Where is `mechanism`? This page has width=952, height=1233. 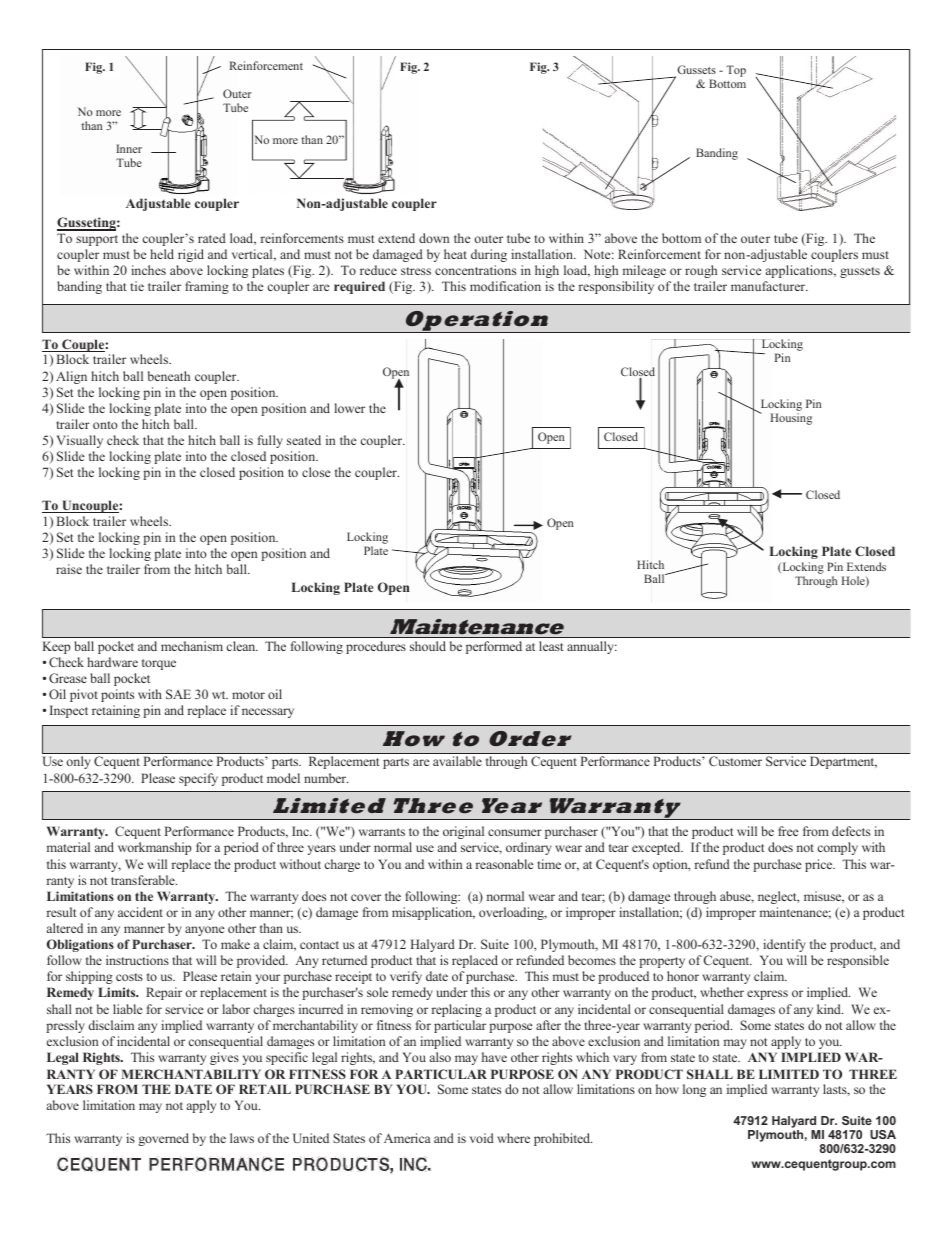 mechanism is located at coordinates (192, 646).
